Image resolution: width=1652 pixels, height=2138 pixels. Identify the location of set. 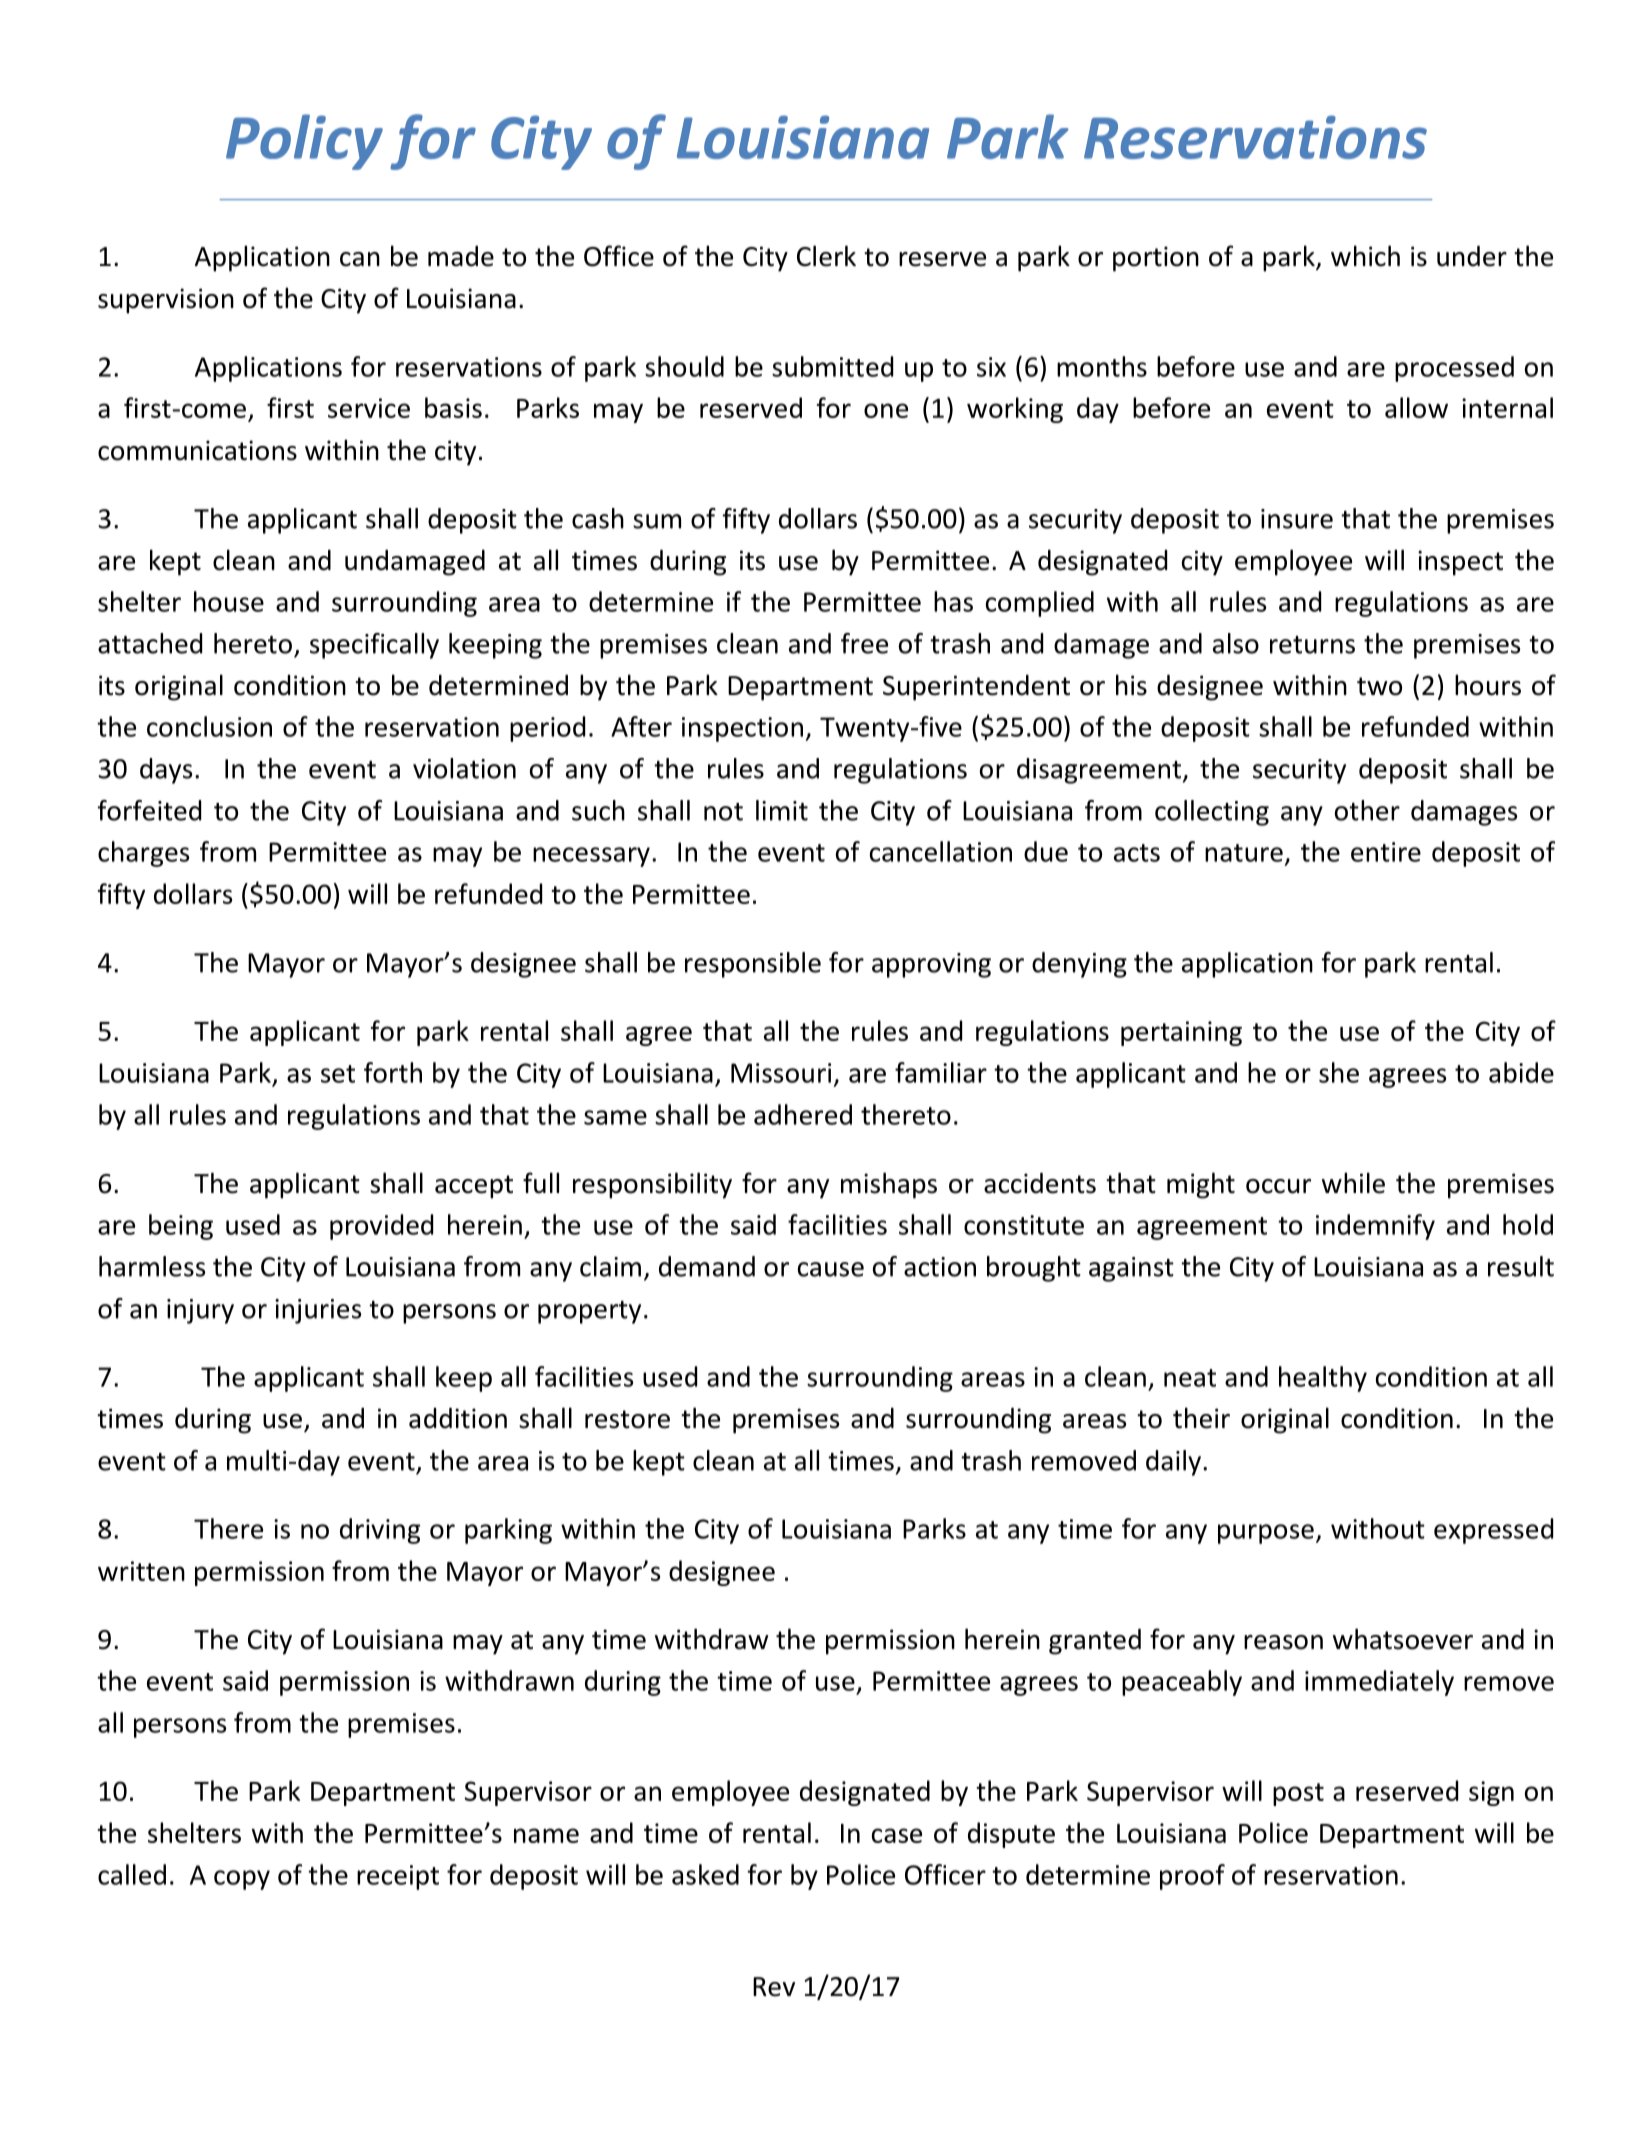
(338, 1074).
